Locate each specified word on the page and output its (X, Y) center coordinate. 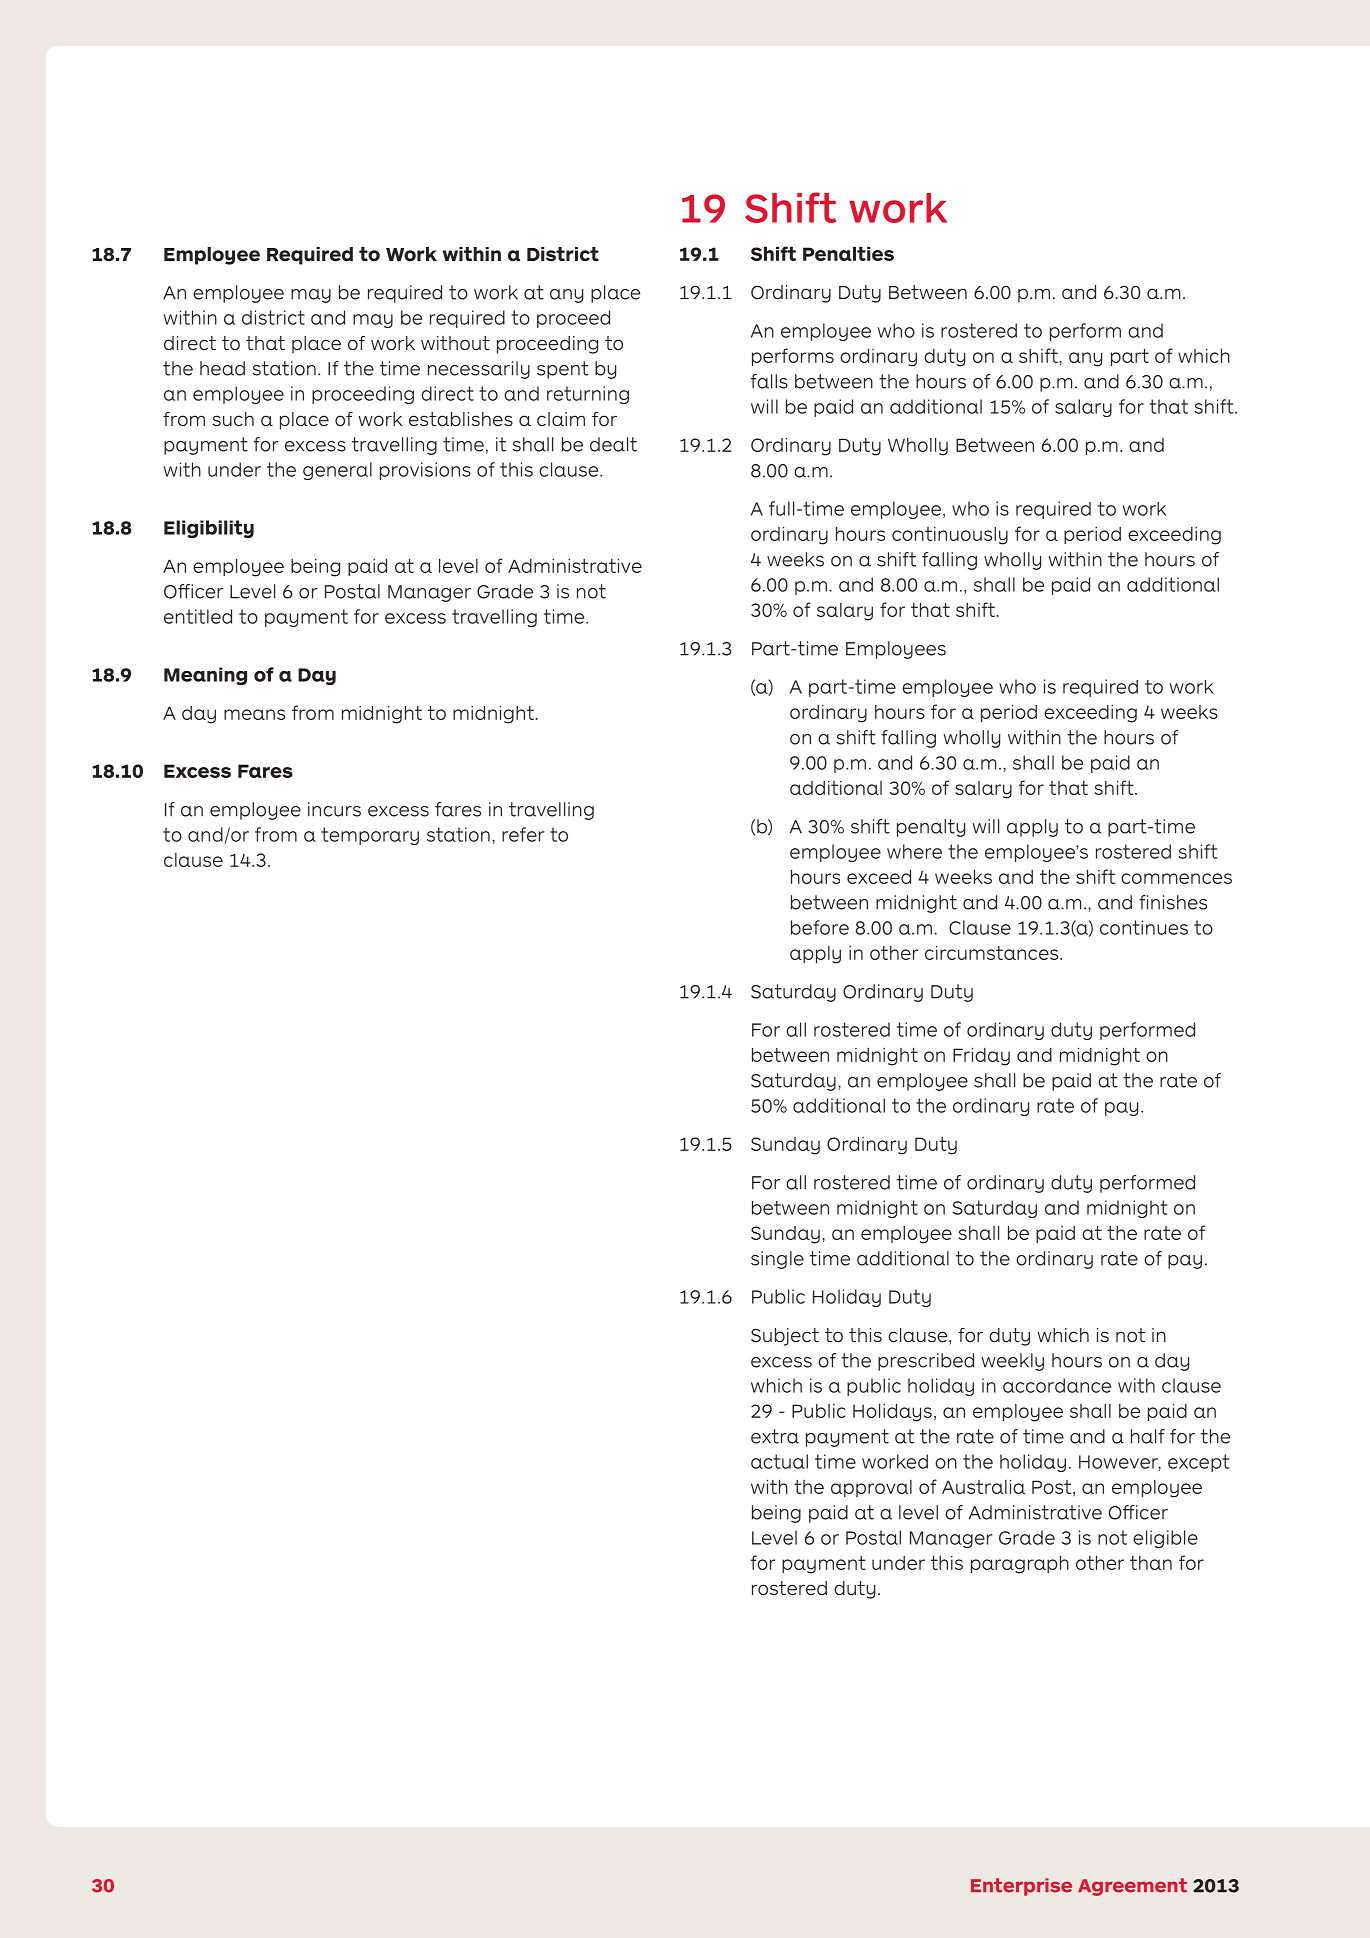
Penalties (848, 253)
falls (769, 381)
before (820, 927)
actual (779, 1461)
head (222, 368)
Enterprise (1021, 1887)
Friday (981, 1056)
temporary (370, 836)
